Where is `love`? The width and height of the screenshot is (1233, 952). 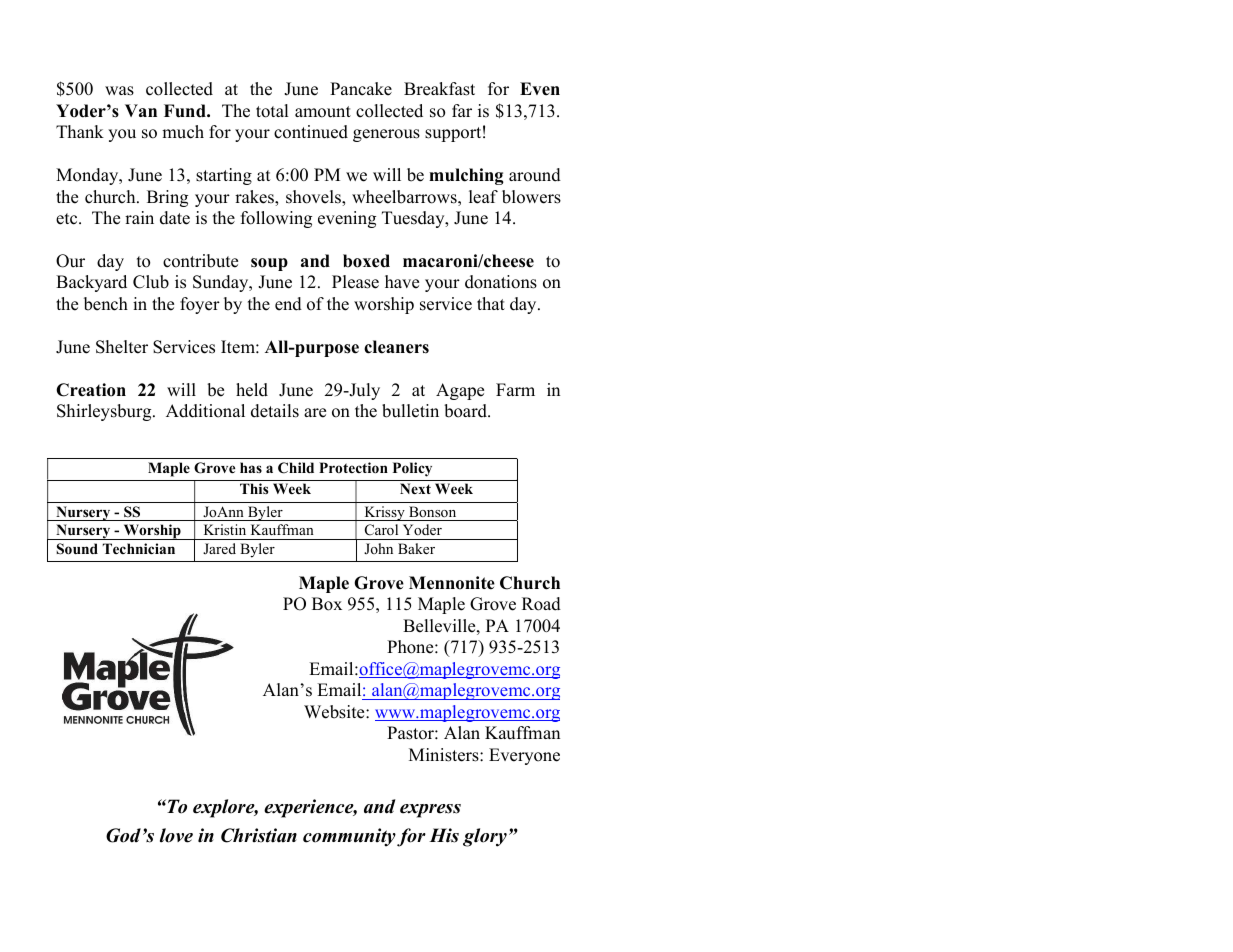
love is located at coordinates (176, 835).
